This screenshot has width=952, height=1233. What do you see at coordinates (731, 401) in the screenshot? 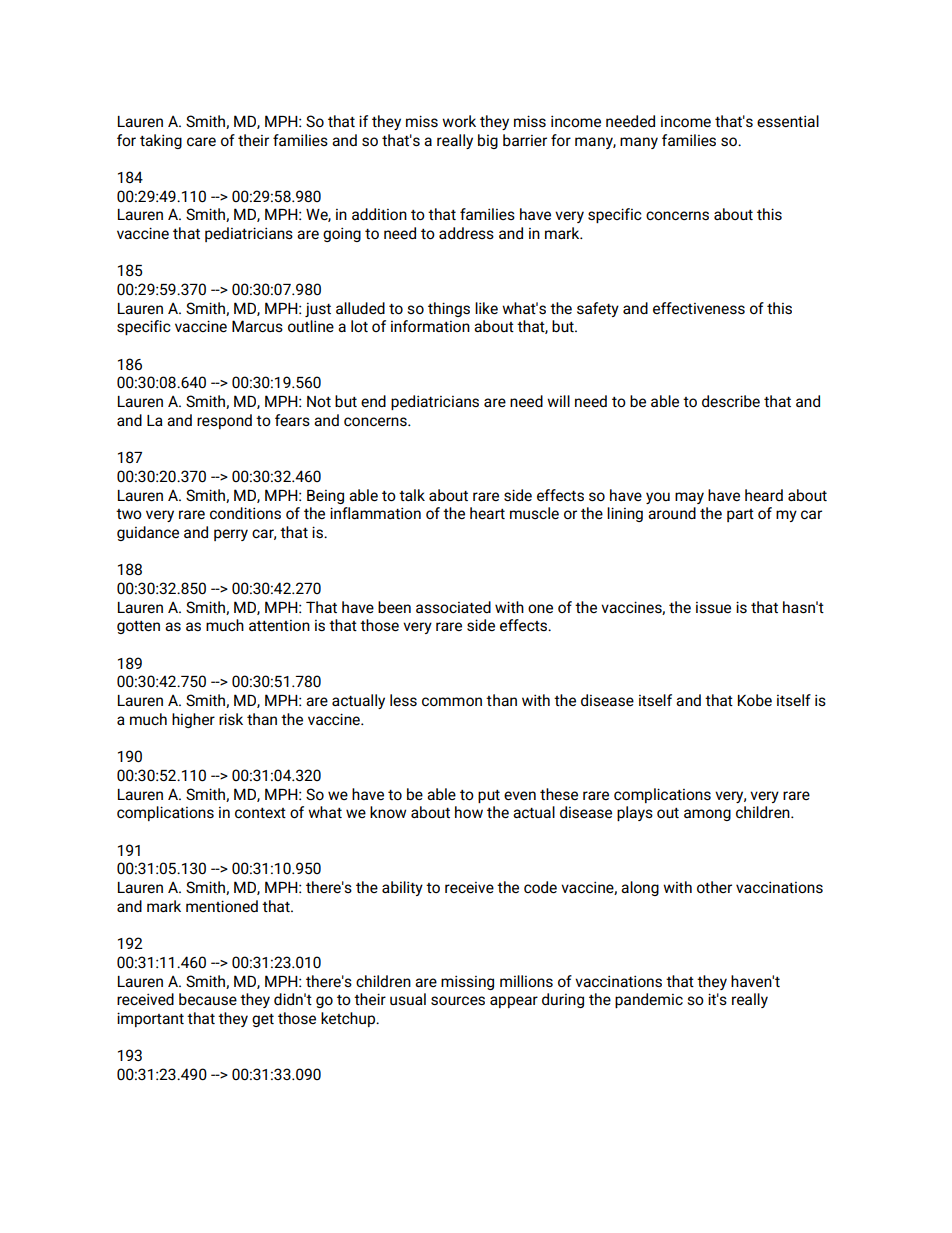
I see `describe` at bounding box center [731, 401].
